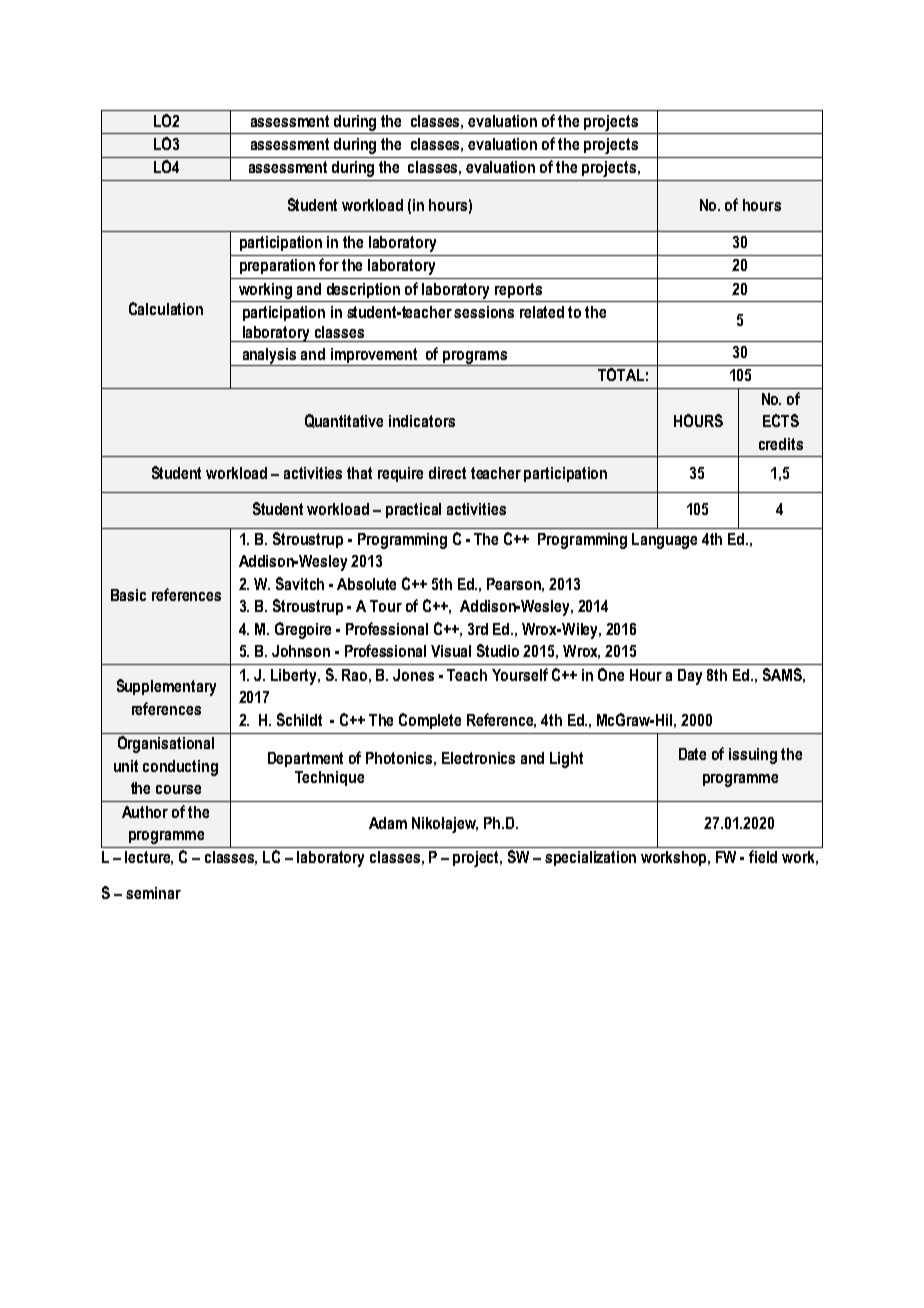 This screenshot has width=924, height=1308. I want to click on Basic, so click(128, 595).
